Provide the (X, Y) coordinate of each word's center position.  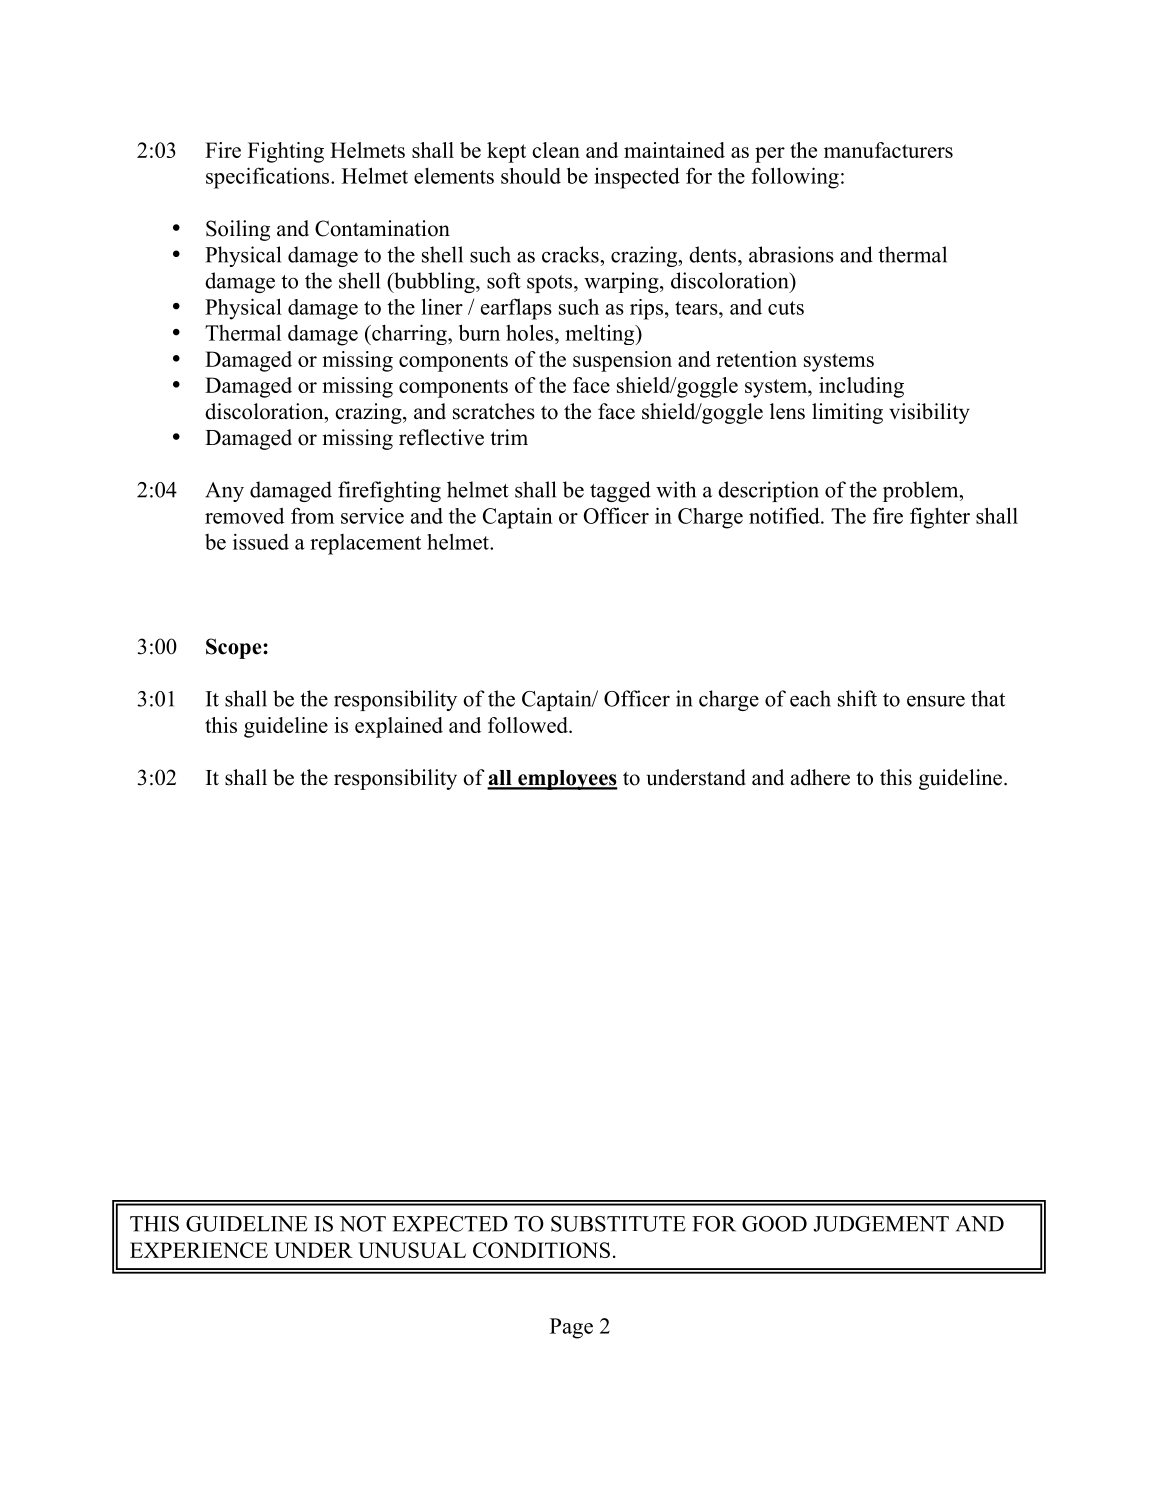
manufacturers (888, 150)
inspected (637, 178)
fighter (940, 518)
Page (571, 1328)
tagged (620, 491)
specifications (269, 178)
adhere (820, 777)
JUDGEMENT (881, 1224)
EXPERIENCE (199, 1250)
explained (399, 727)
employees (567, 780)
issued (261, 541)
